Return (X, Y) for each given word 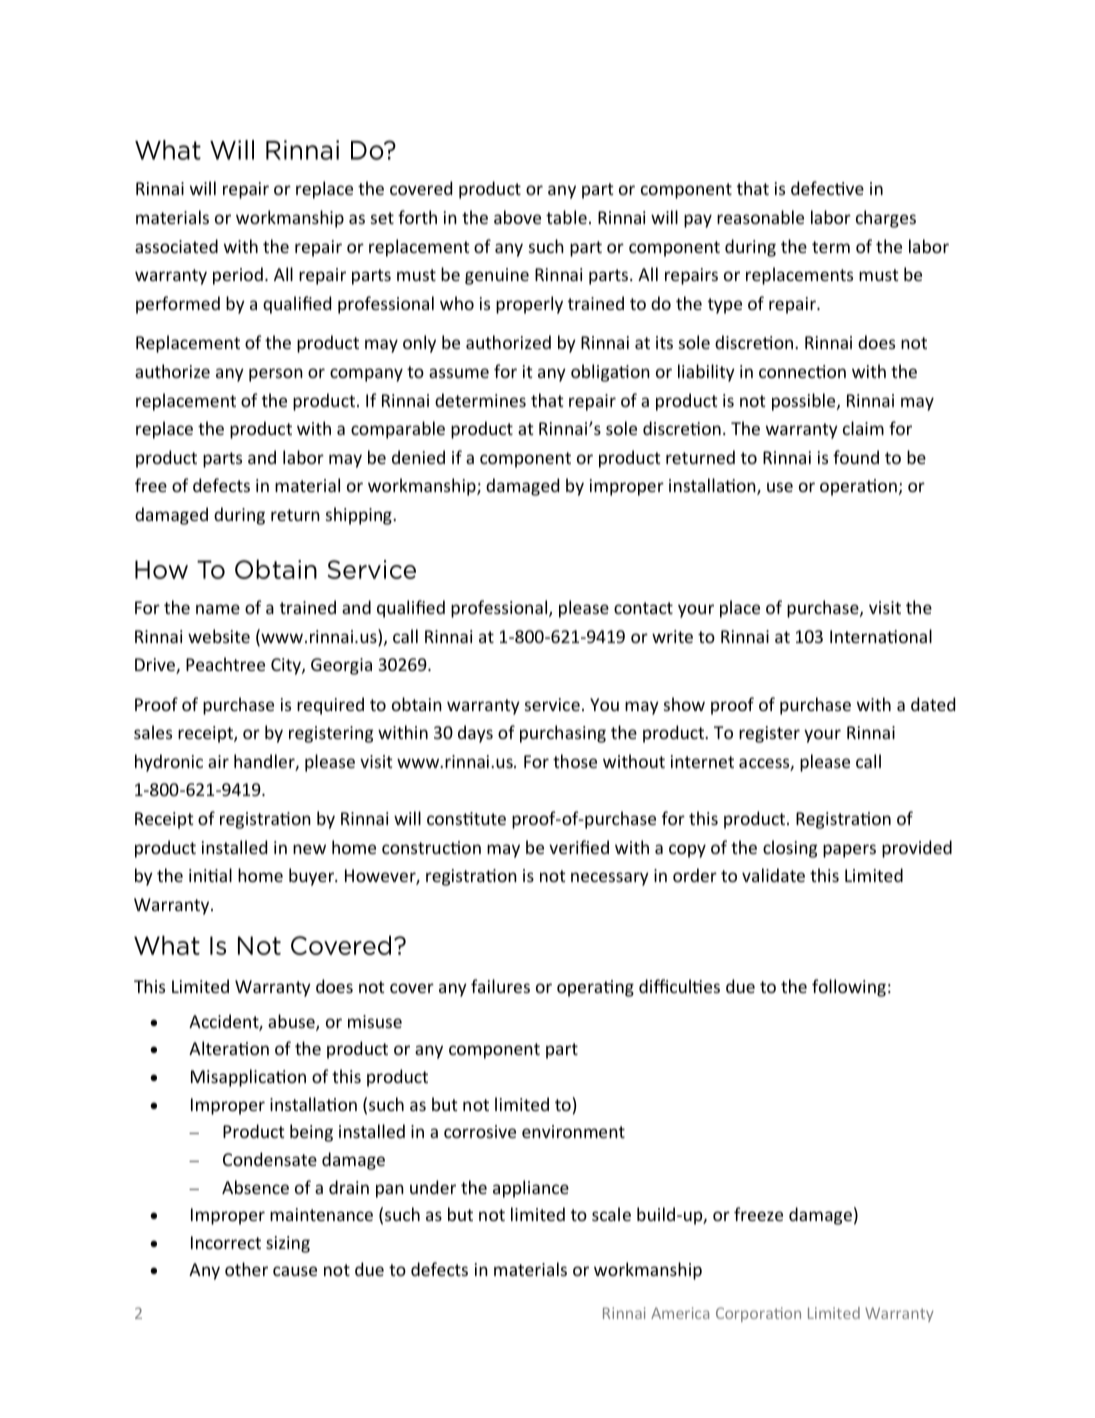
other (246, 1269)
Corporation (758, 1314)
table (566, 217)
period (238, 276)
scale (611, 1214)
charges (886, 219)
